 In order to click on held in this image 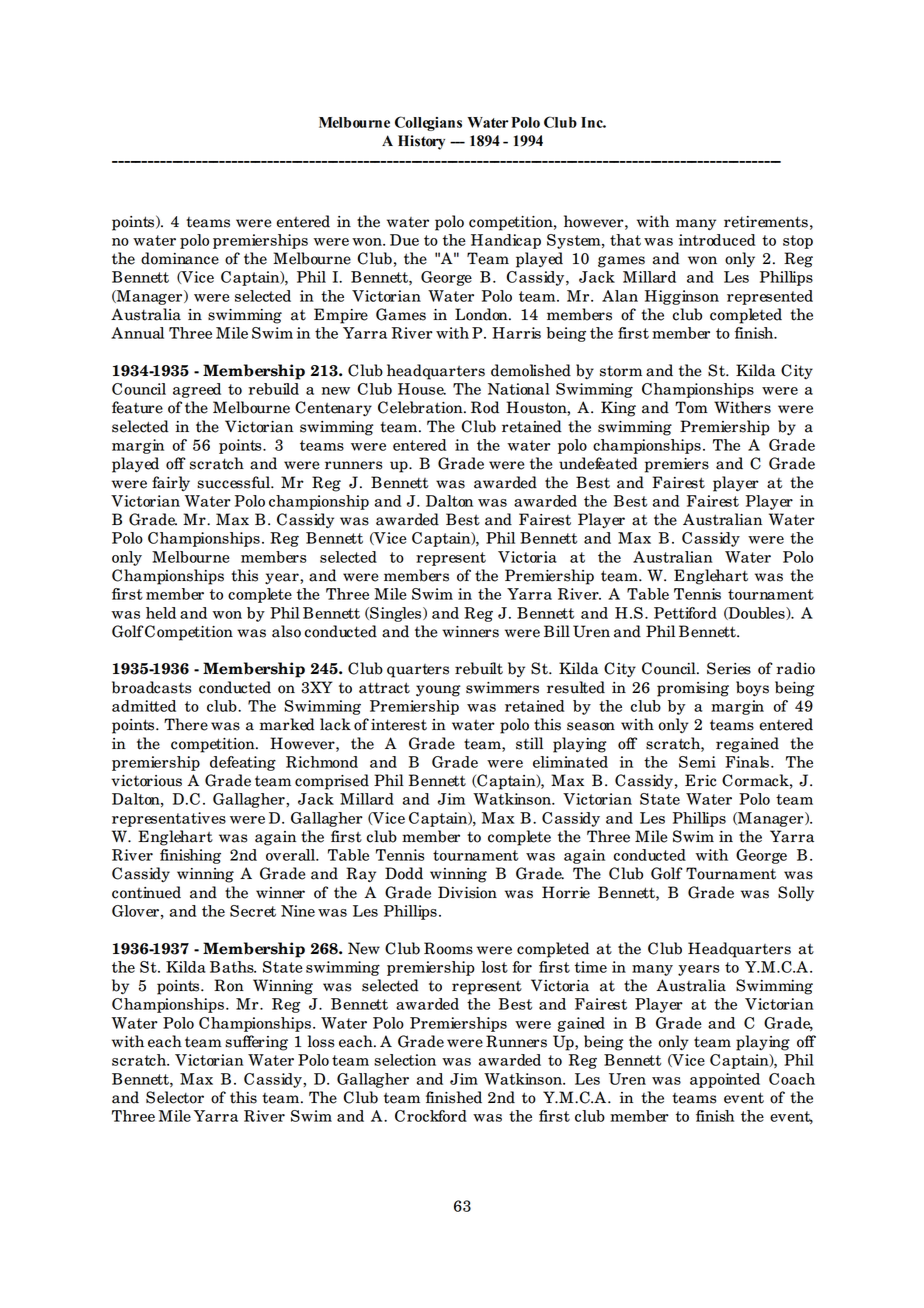, I will do `click(161, 613)`.
